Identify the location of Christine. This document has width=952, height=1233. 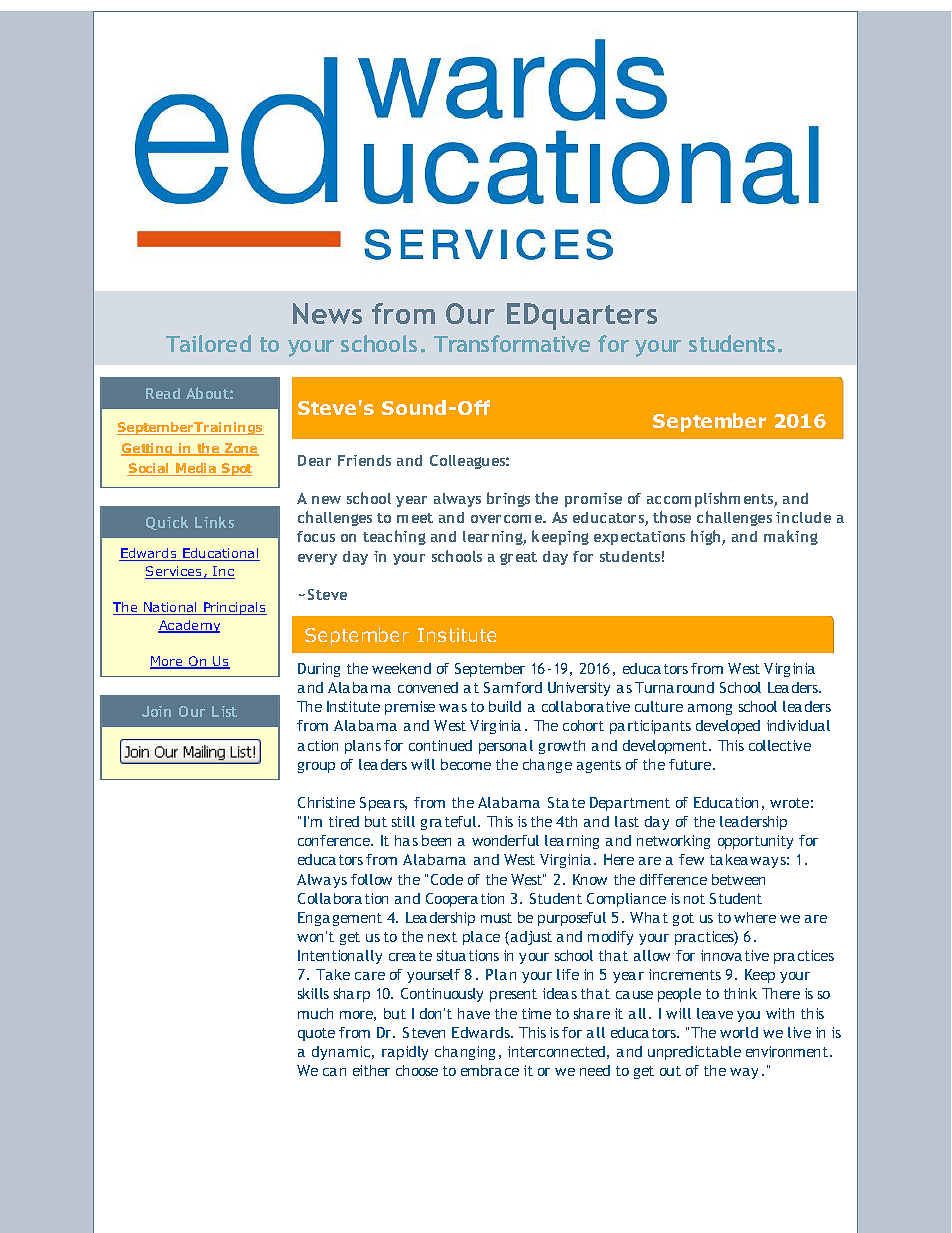
(326, 802).
